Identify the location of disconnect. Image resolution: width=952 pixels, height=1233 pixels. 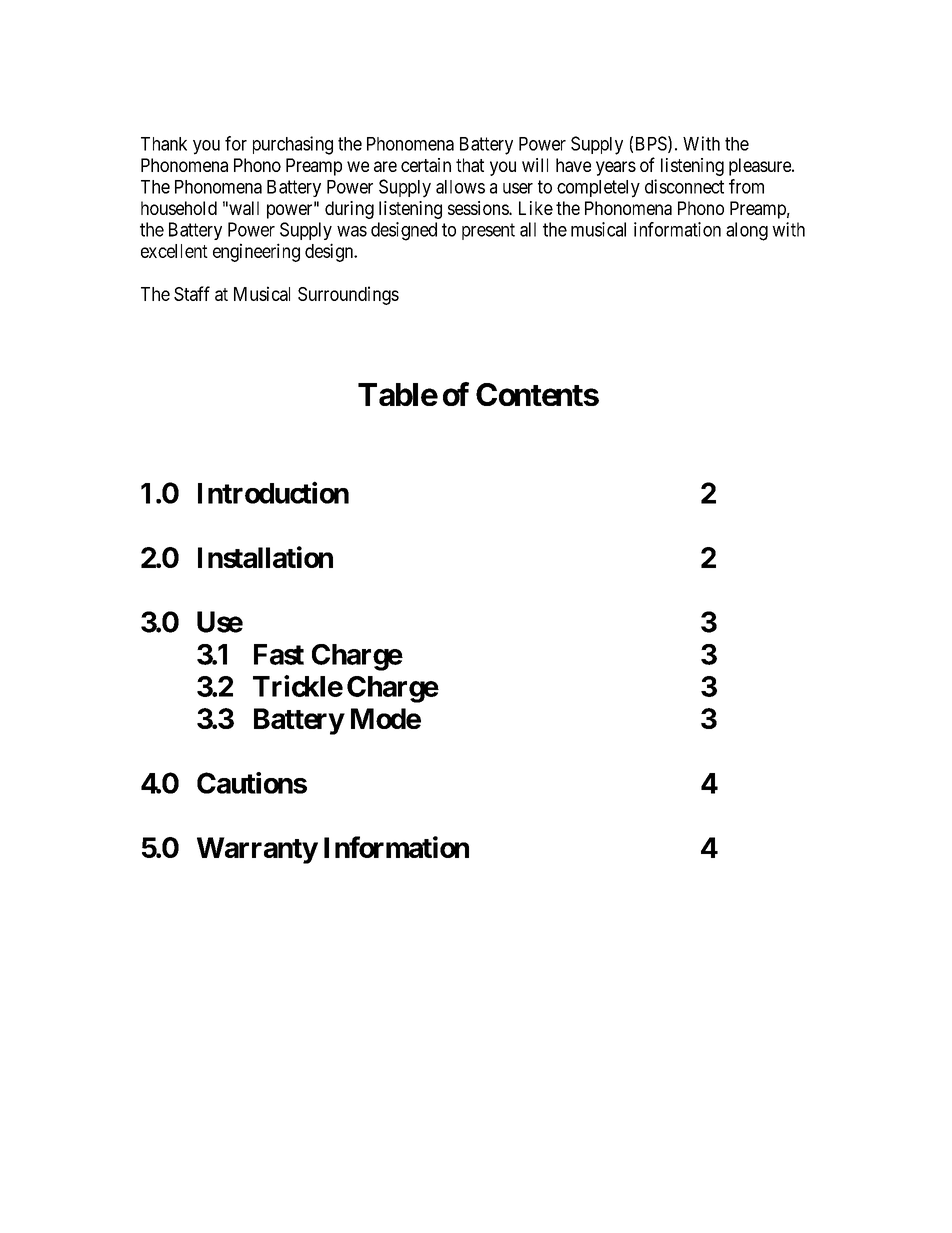
(684, 186).
